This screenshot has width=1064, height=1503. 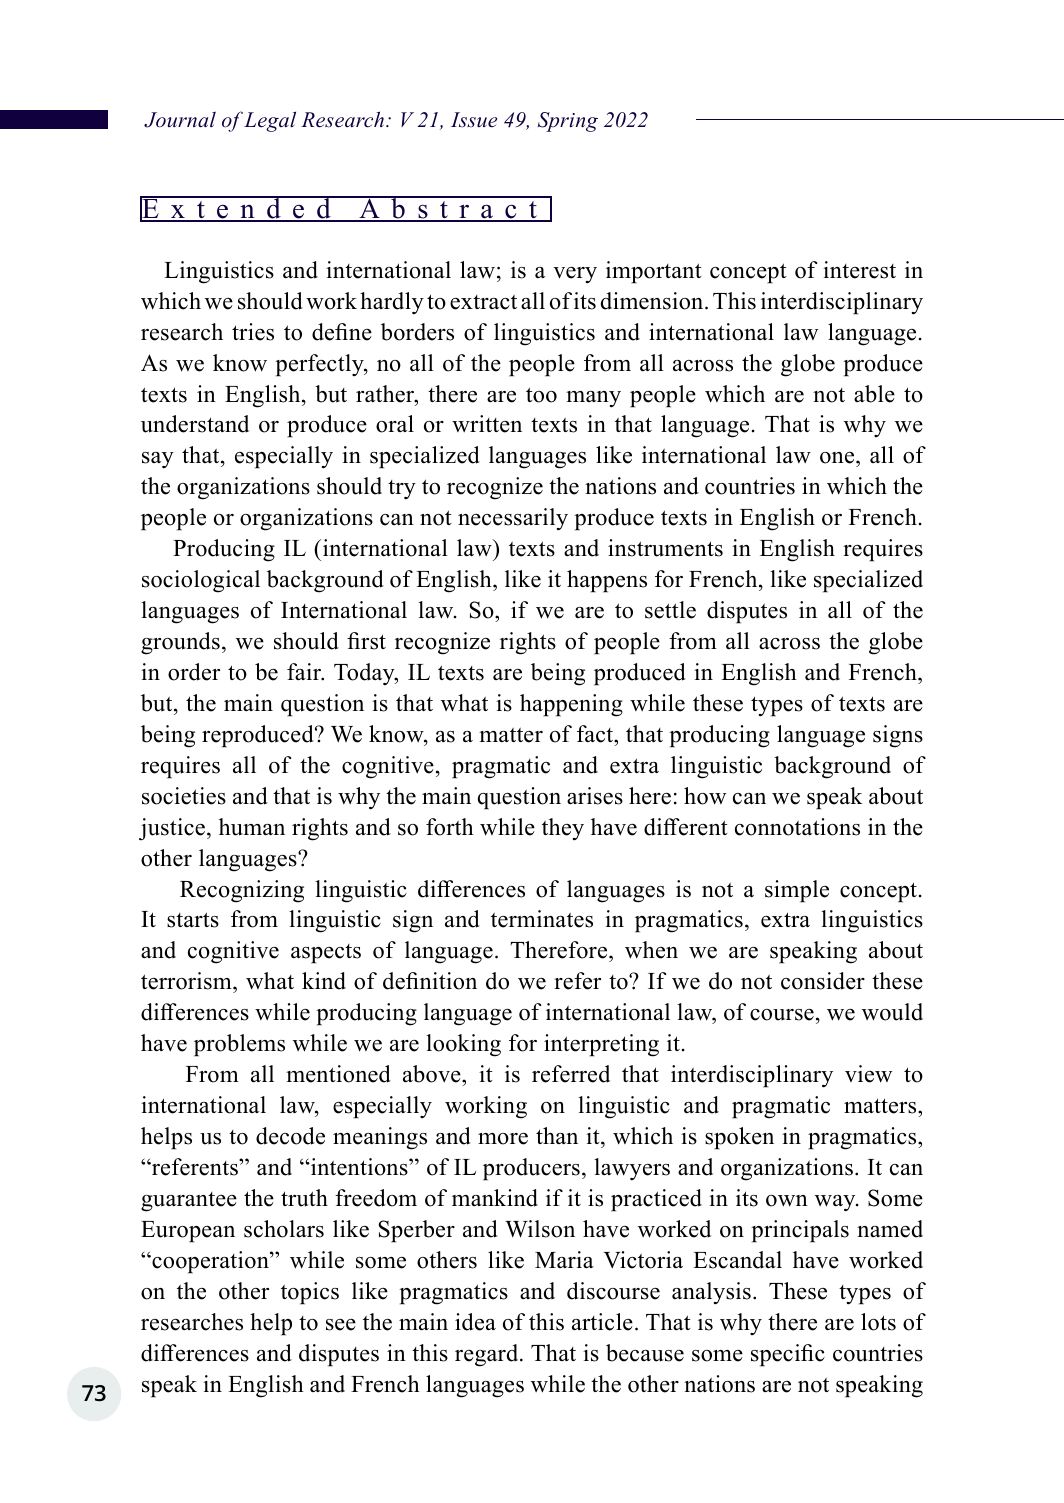 I want to click on topics, so click(x=310, y=1293).
